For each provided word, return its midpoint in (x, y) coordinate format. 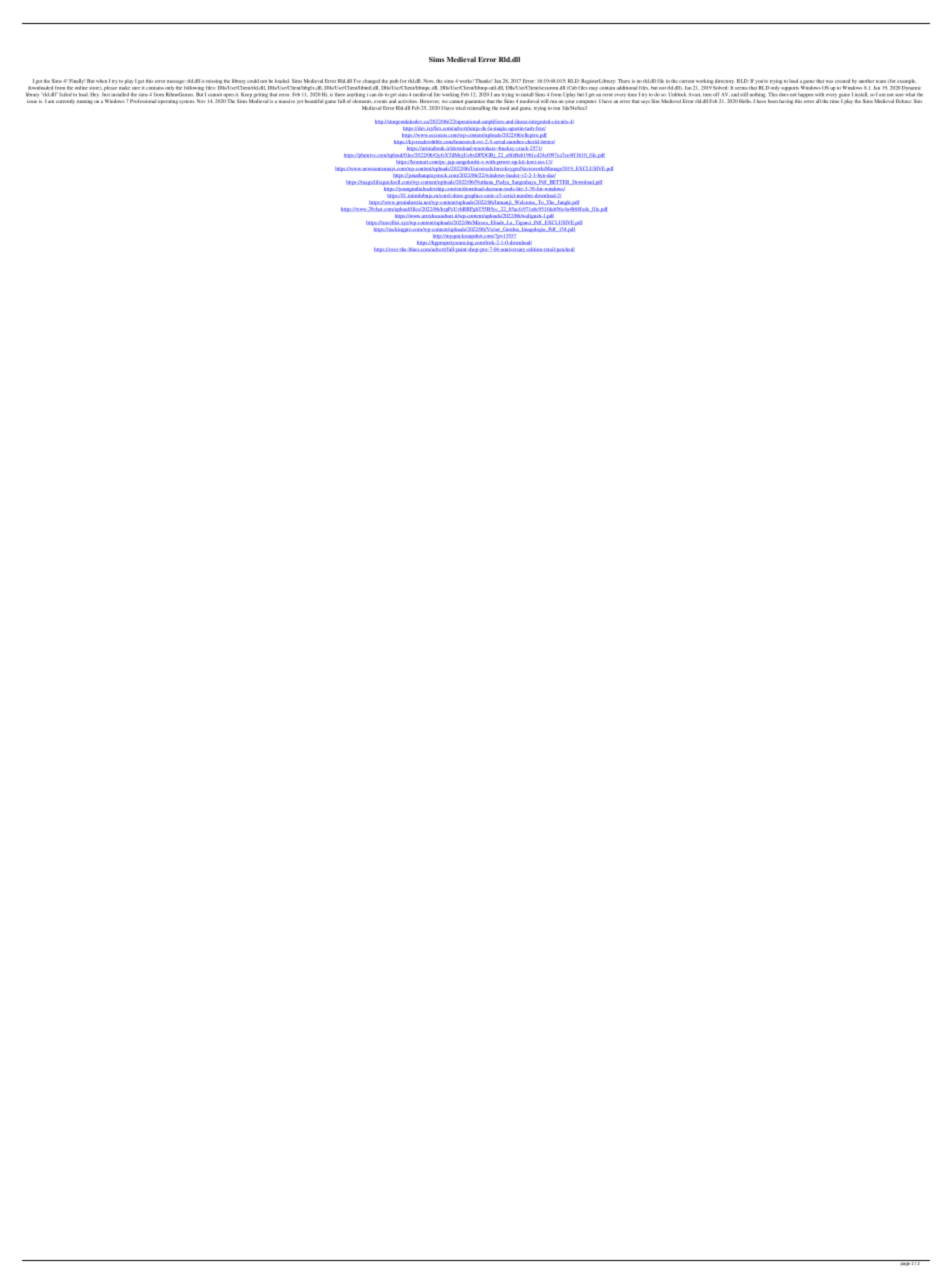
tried (461, 108)
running (85, 102)
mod (504, 108)
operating (168, 102)
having (786, 101)
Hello (745, 101)
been (773, 101)
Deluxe (904, 101)
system (187, 102)
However (429, 101)
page (904, 1263)
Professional (143, 101)
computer (586, 103)
